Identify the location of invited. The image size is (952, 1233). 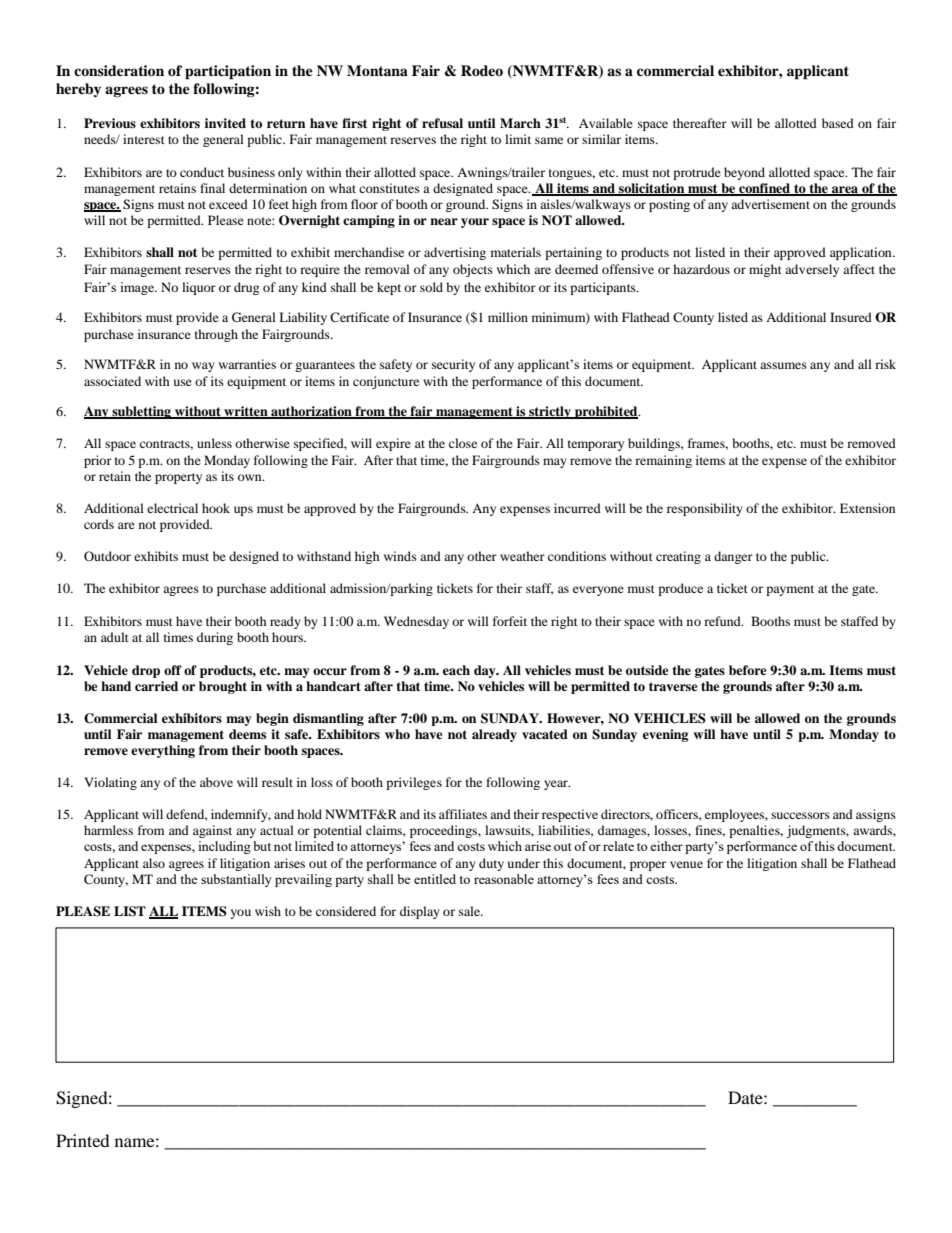
(225, 123).
